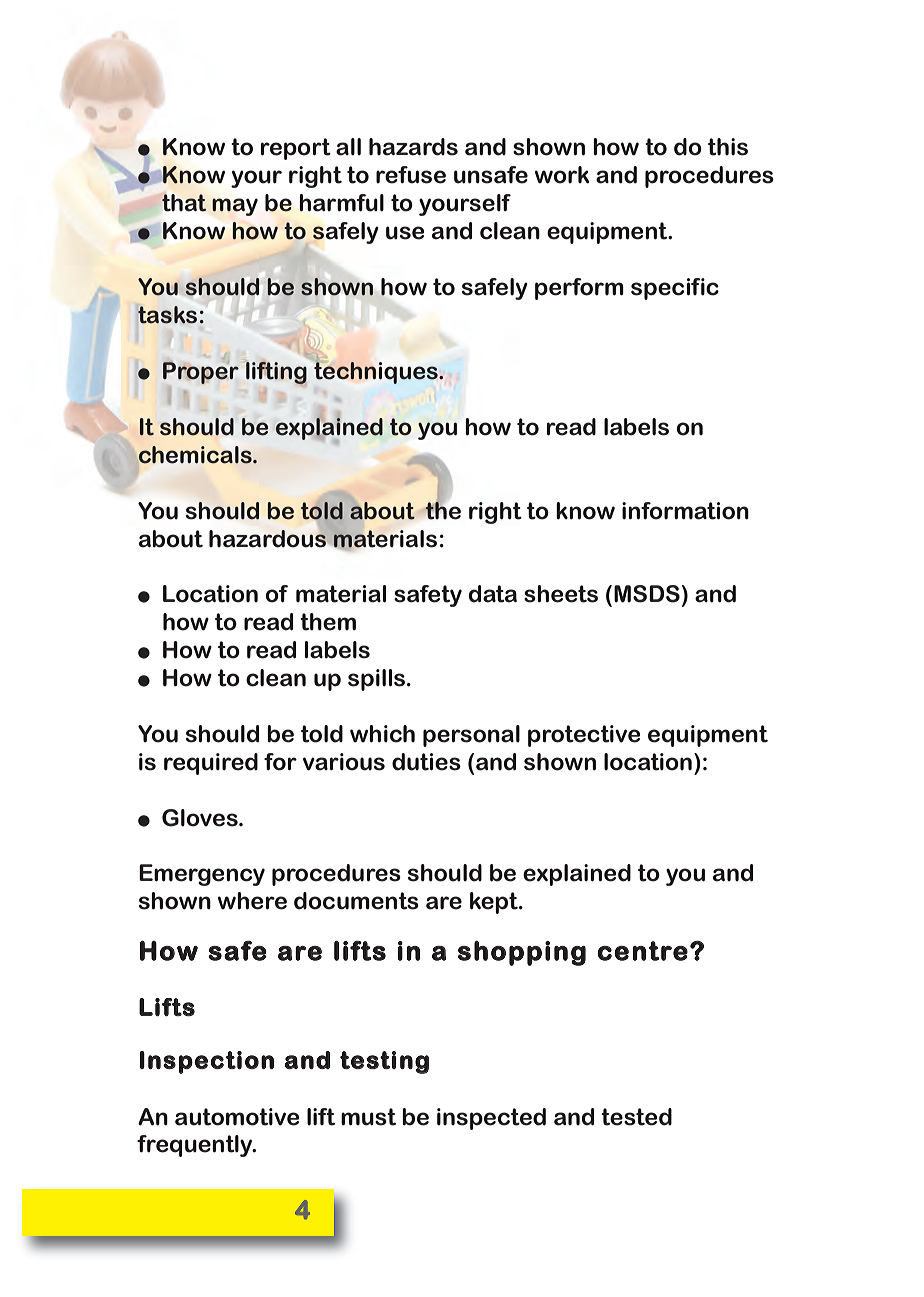 This screenshot has height=1297, width=924. I want to click on automotive, so click(237, 1117).
